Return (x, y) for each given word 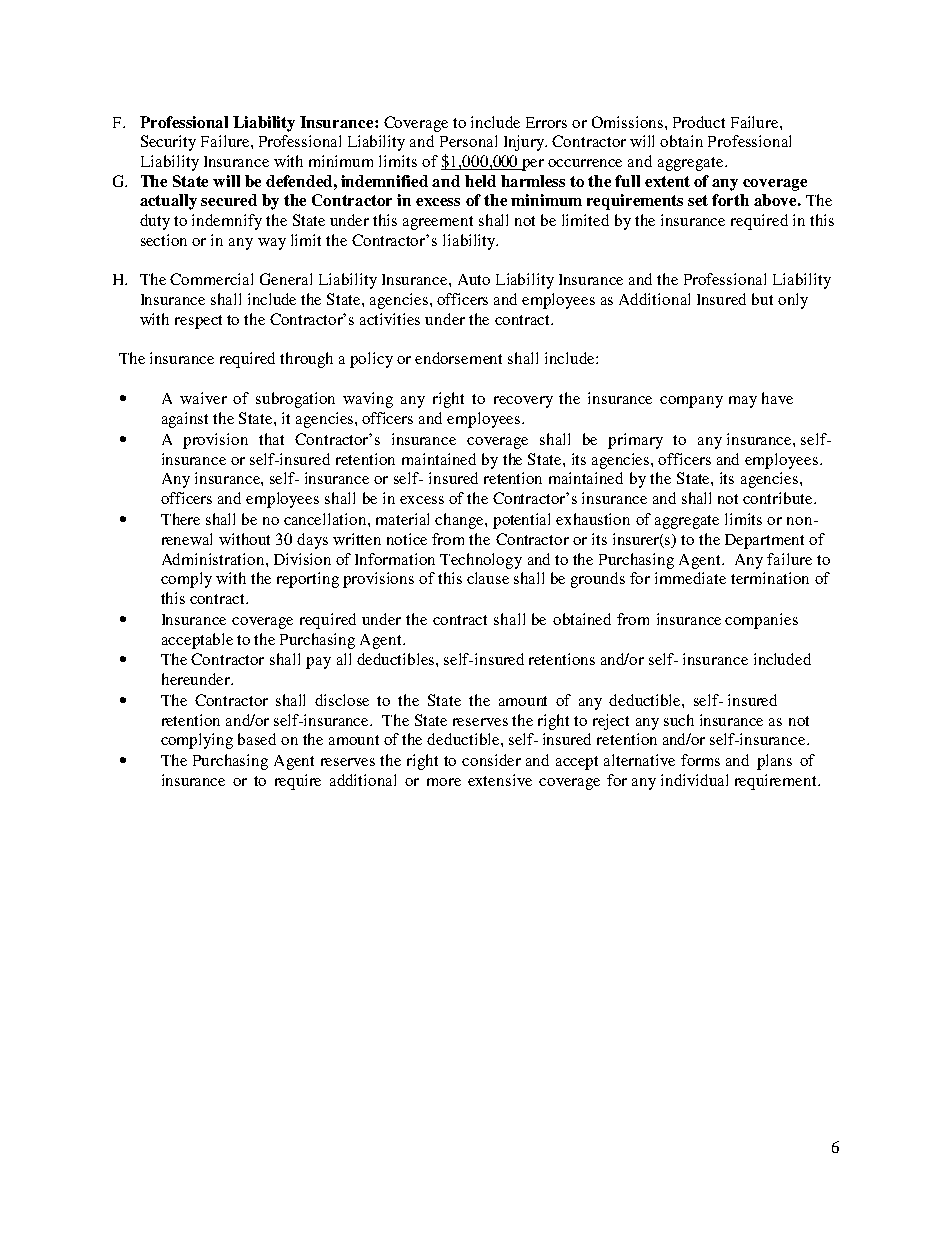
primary (635, 441)
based (257, 739)
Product (699, 122)
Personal (468, 141)
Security (168, 143)
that (271, 439)
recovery (523, 402)
